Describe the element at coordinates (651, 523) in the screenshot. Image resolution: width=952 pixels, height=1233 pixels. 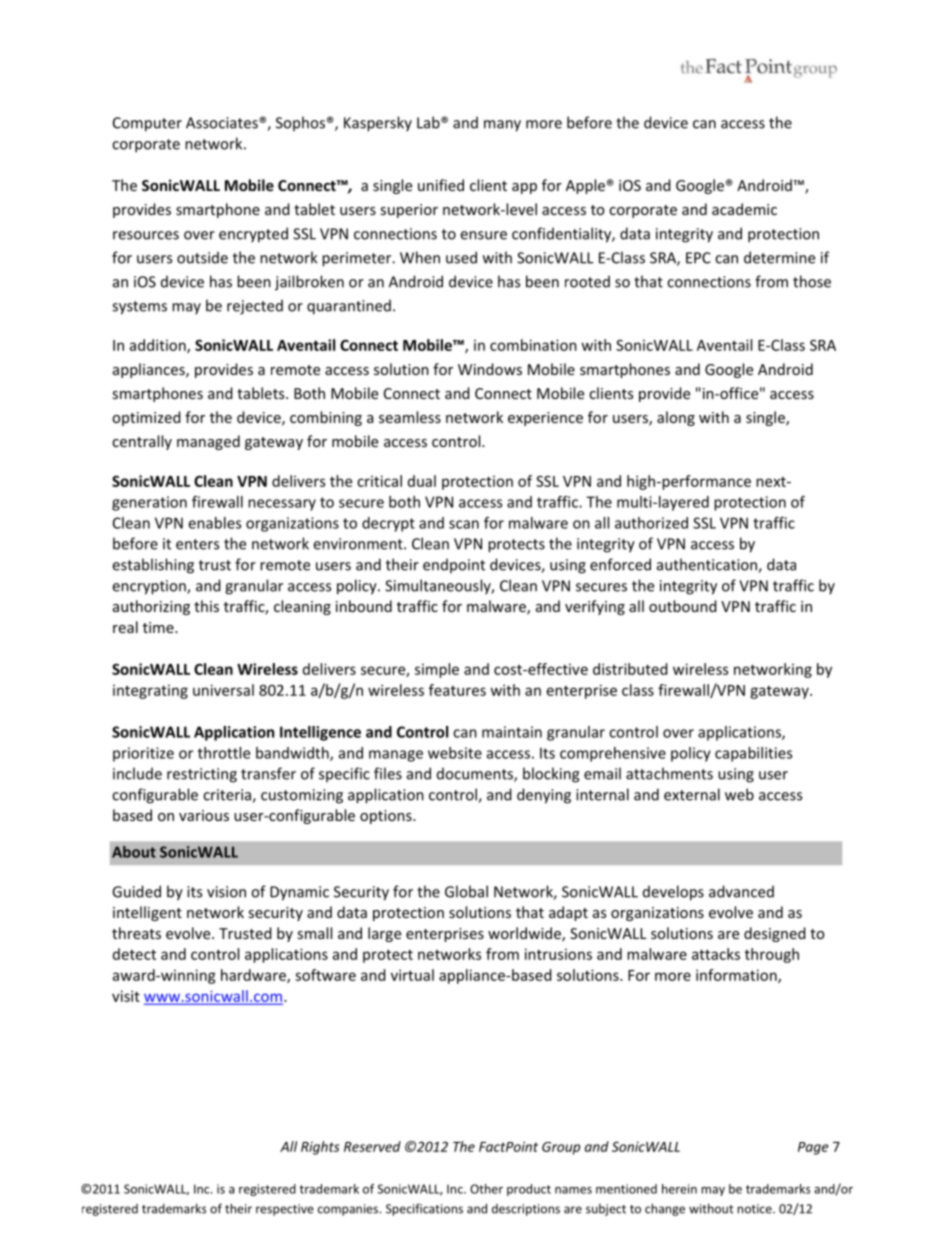
I see `authorized` at that location.
